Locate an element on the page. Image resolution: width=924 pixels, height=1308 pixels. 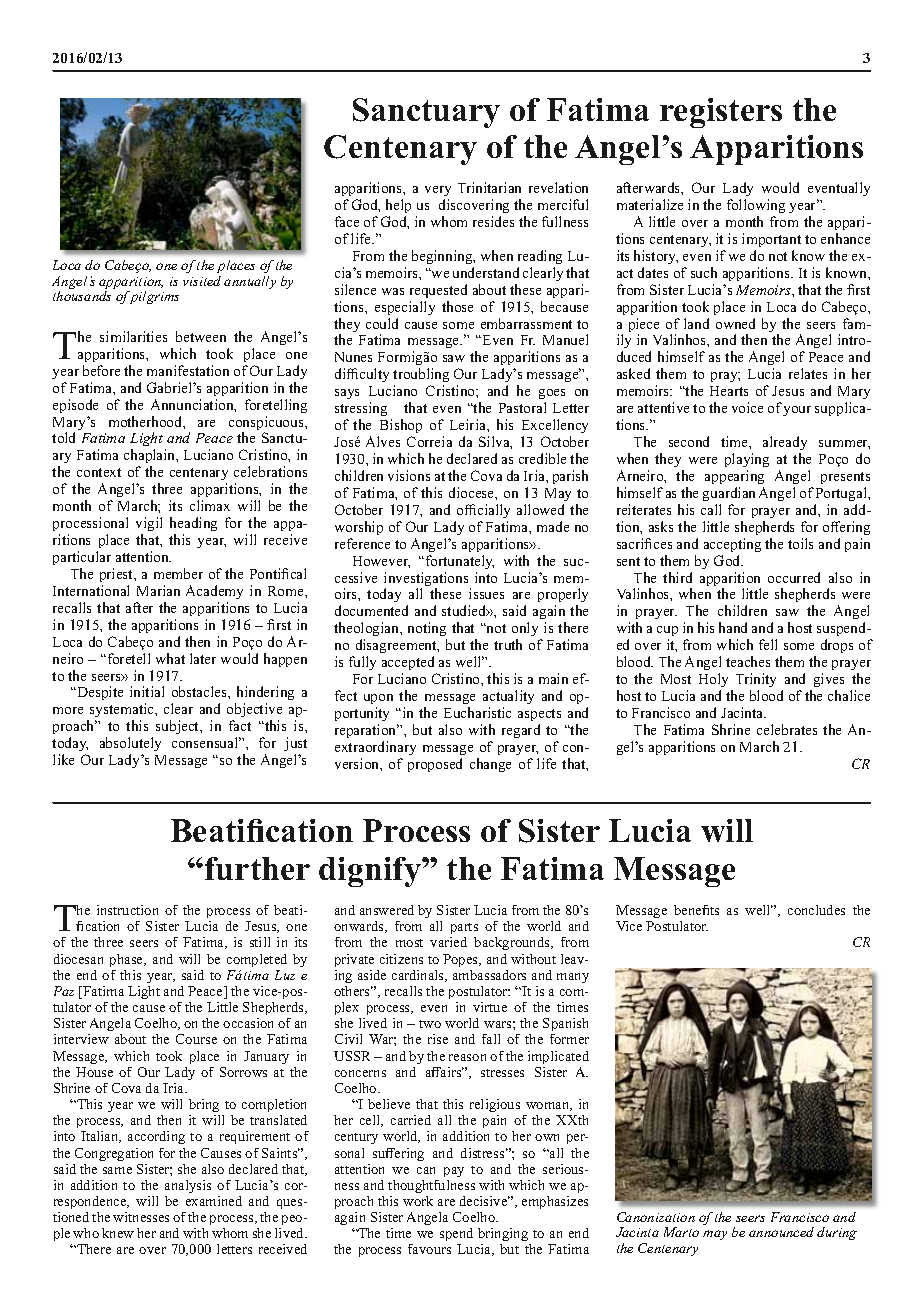
Trinity is located at coordinates (756, 680).
